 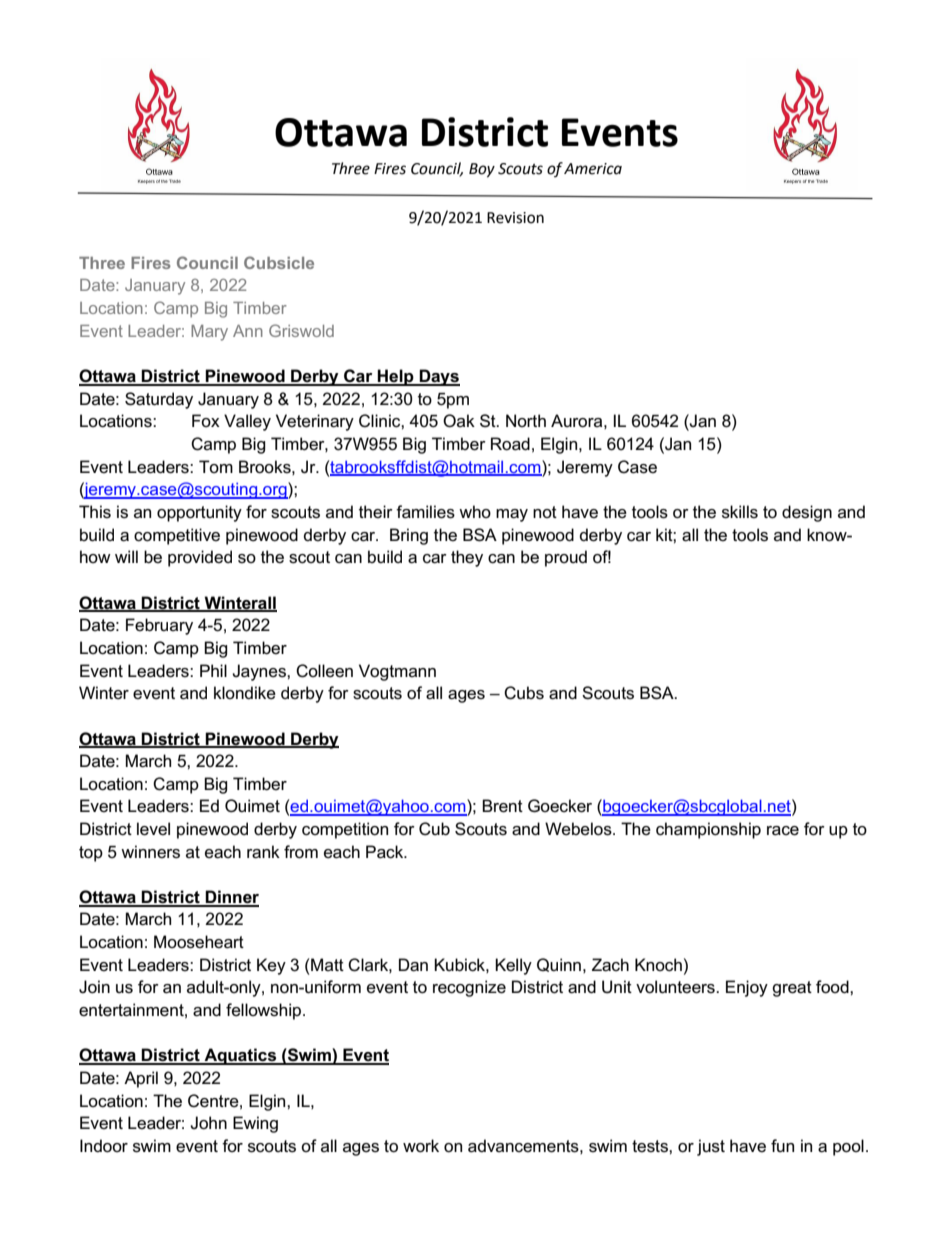 I want to click on Pack, so click(x=386, y=852).
